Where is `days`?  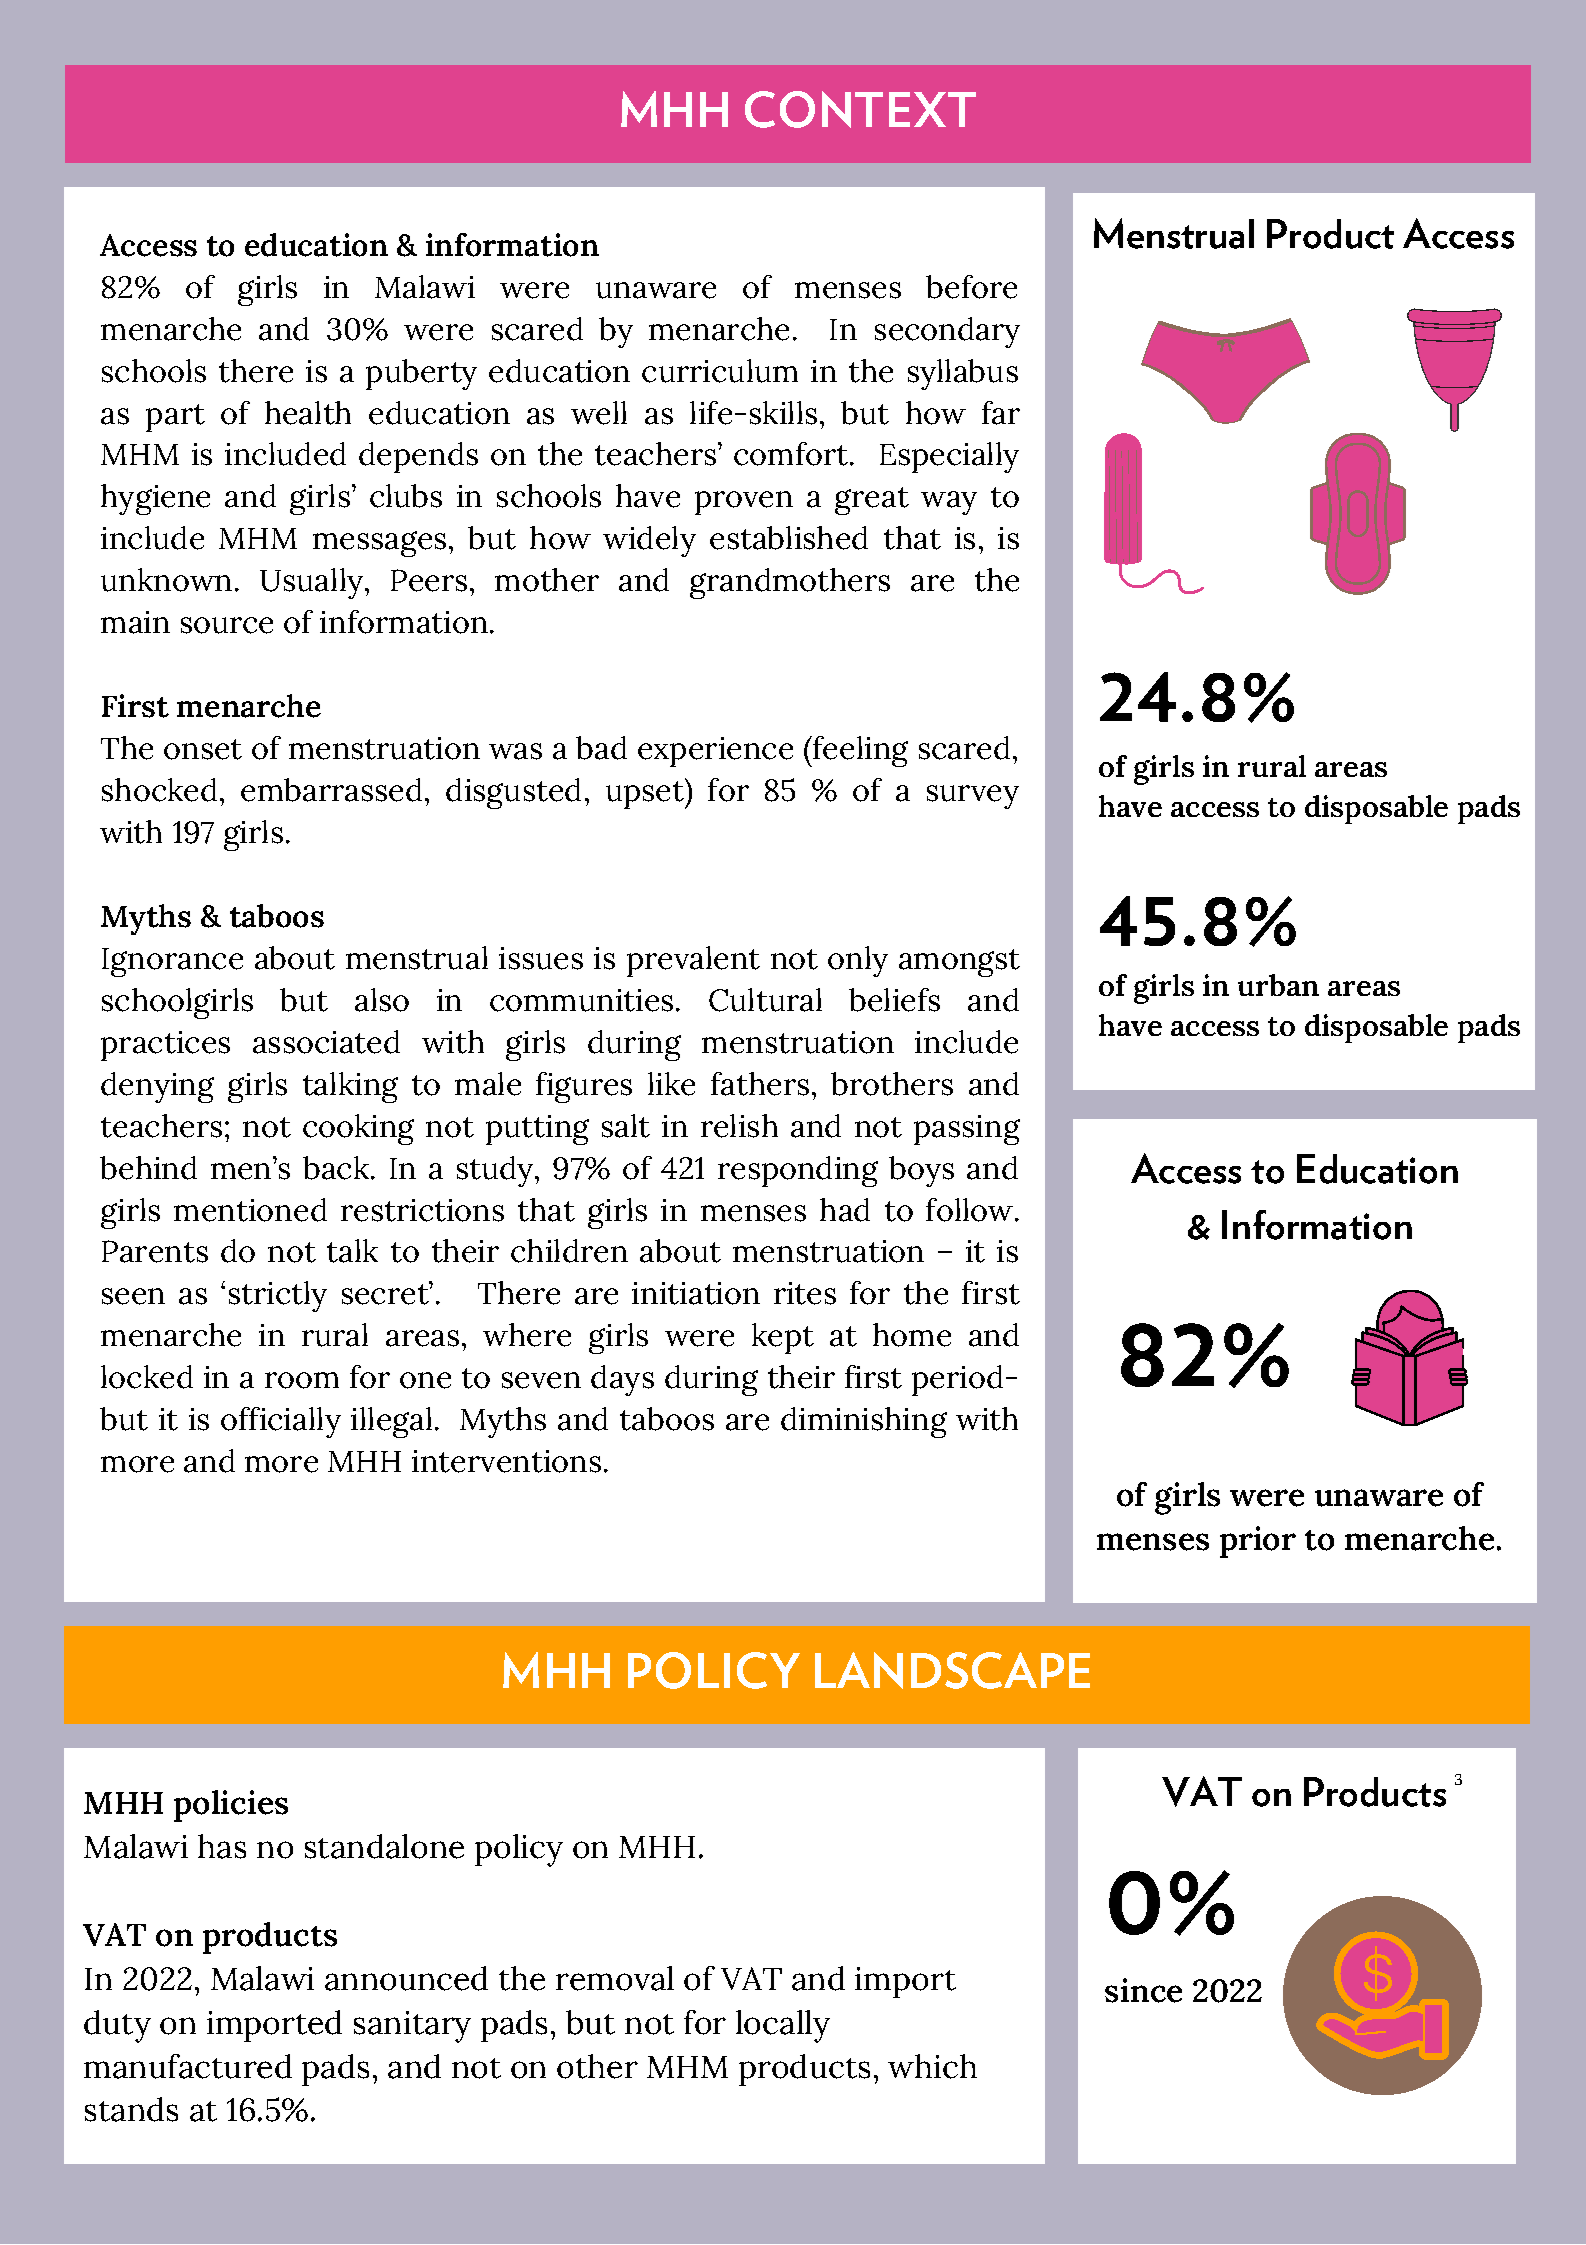
days is located at coordinates (622, 1380).
